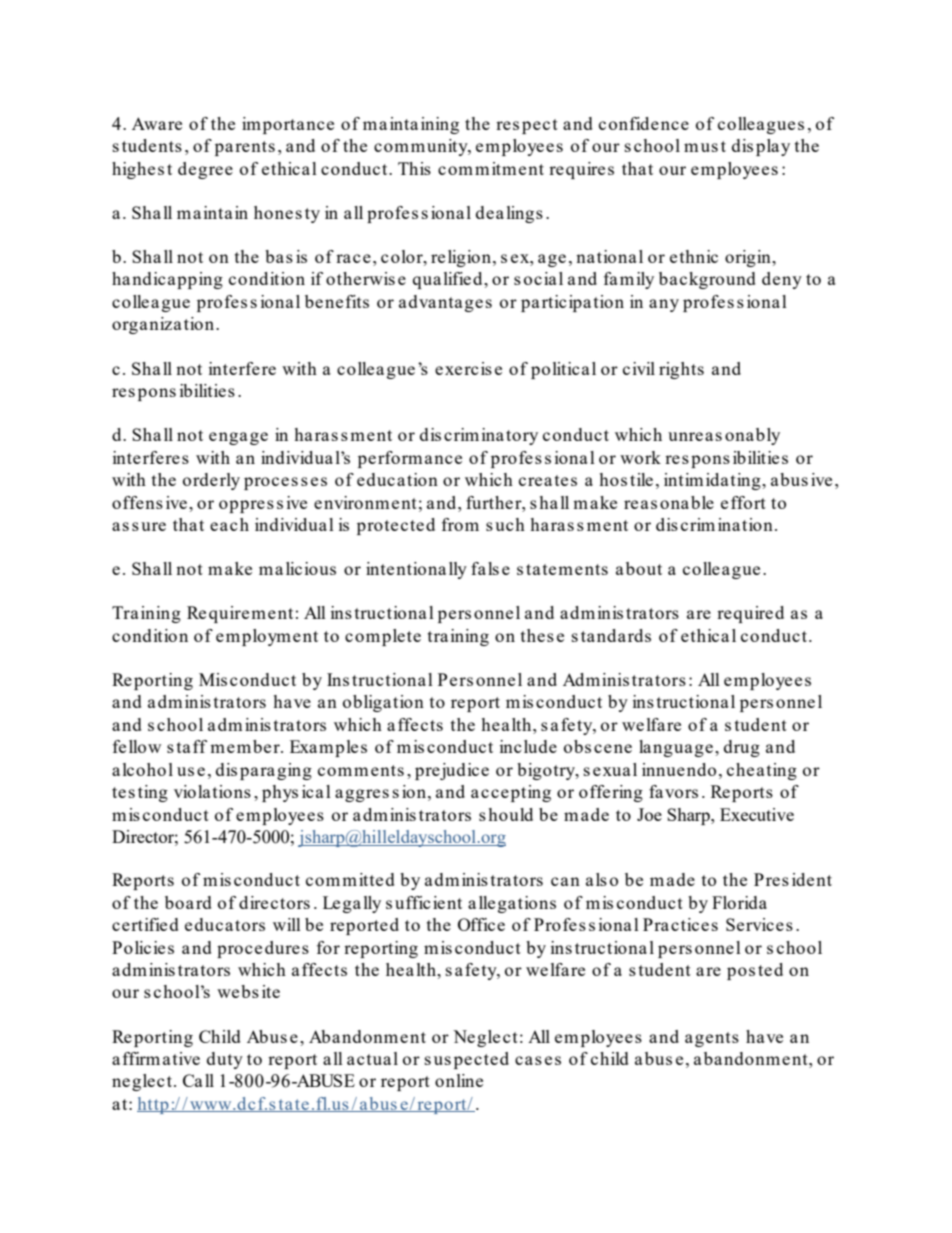 This document has height=1233, width=952. What do you see at coordinates (452, 771) in the document?
I see `prejudice` at bounding box center [452, 771].
